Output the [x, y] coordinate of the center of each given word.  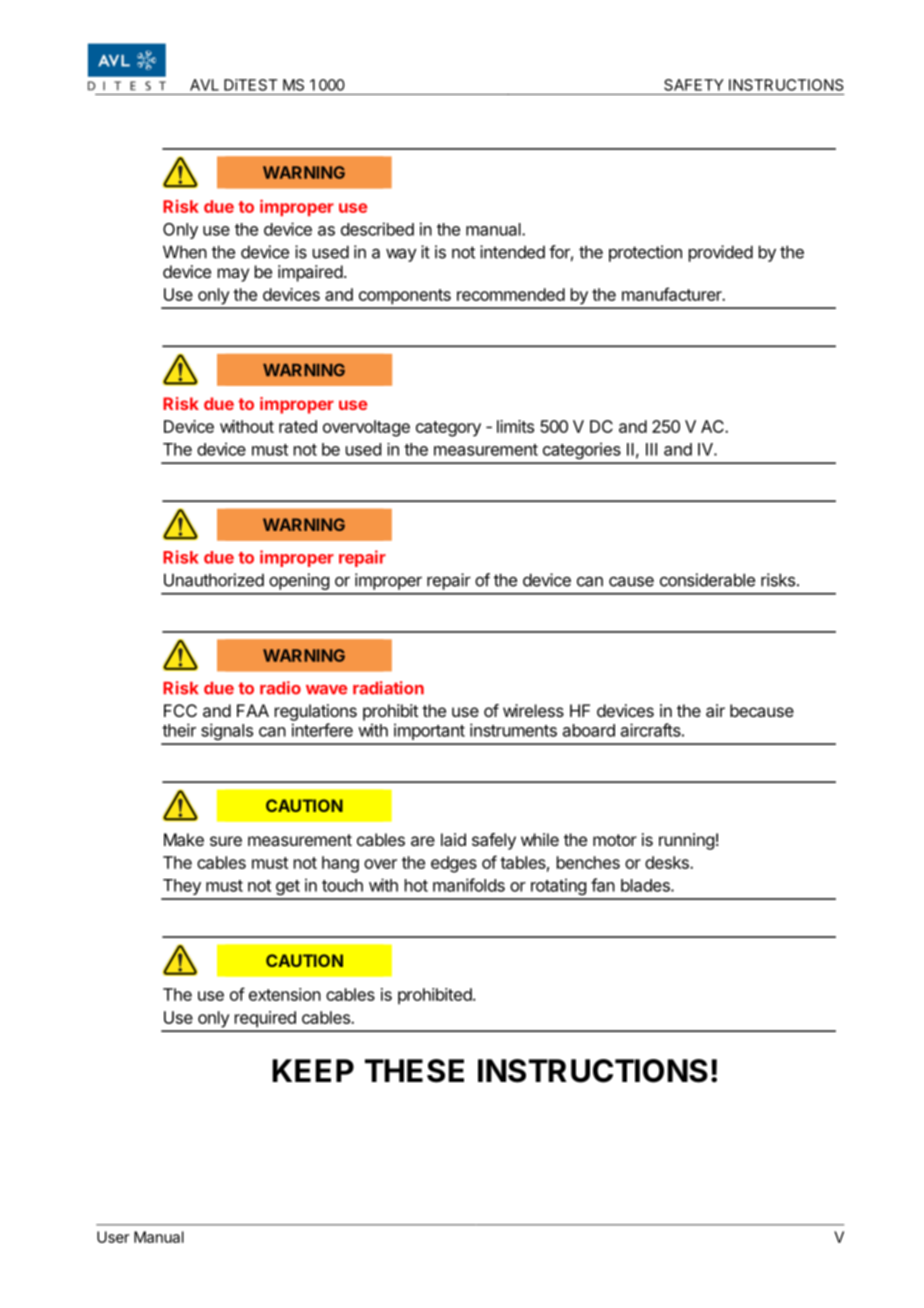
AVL [204, 85]
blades [646, 885]
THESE [414, 1071]
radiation [388, 688]
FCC [180, 710]
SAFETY [694, 85]
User [113, 1237]
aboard [589, 730]
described [377, 229]
